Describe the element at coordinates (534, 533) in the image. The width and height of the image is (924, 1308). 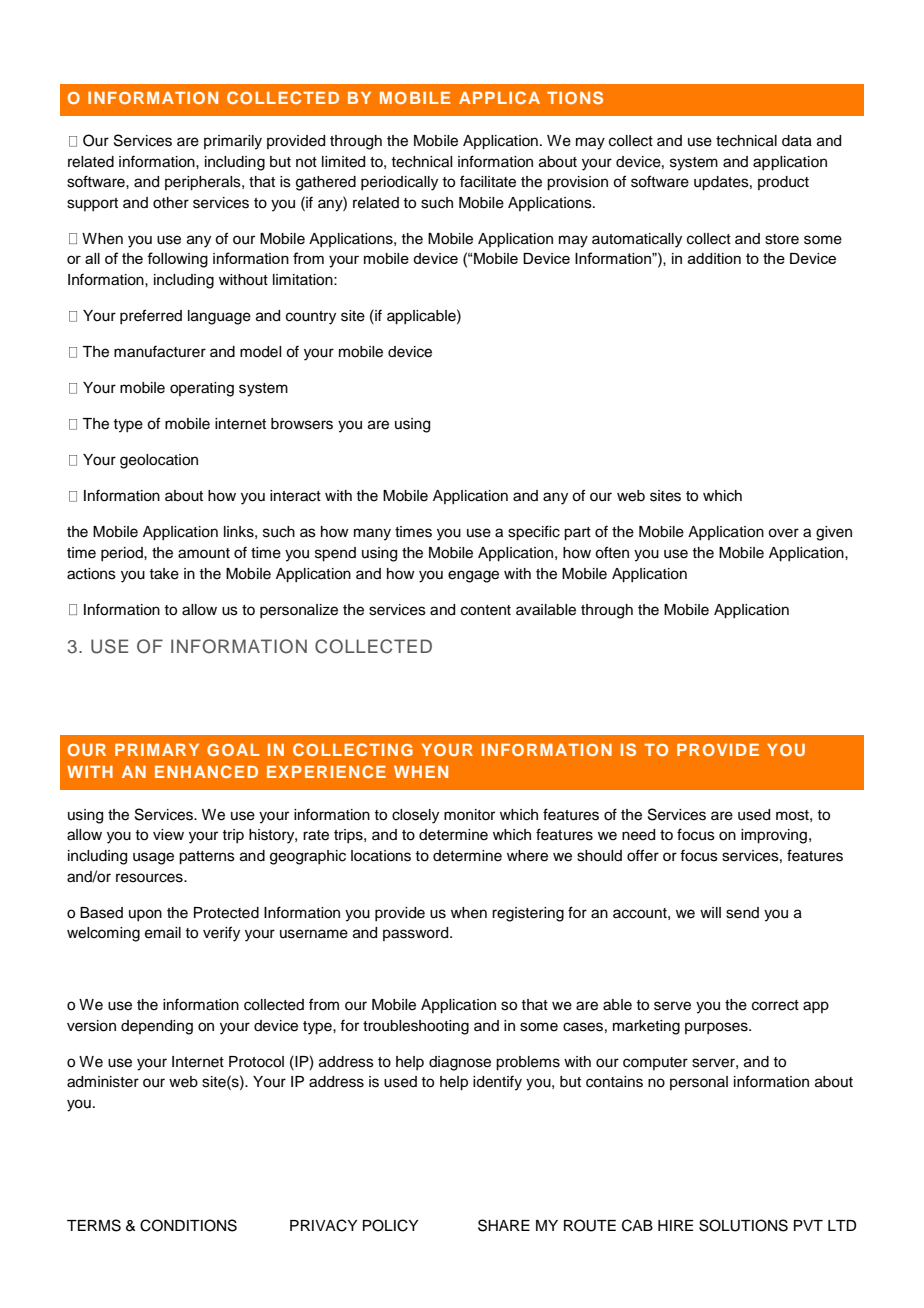
I see `specific` at that location.
